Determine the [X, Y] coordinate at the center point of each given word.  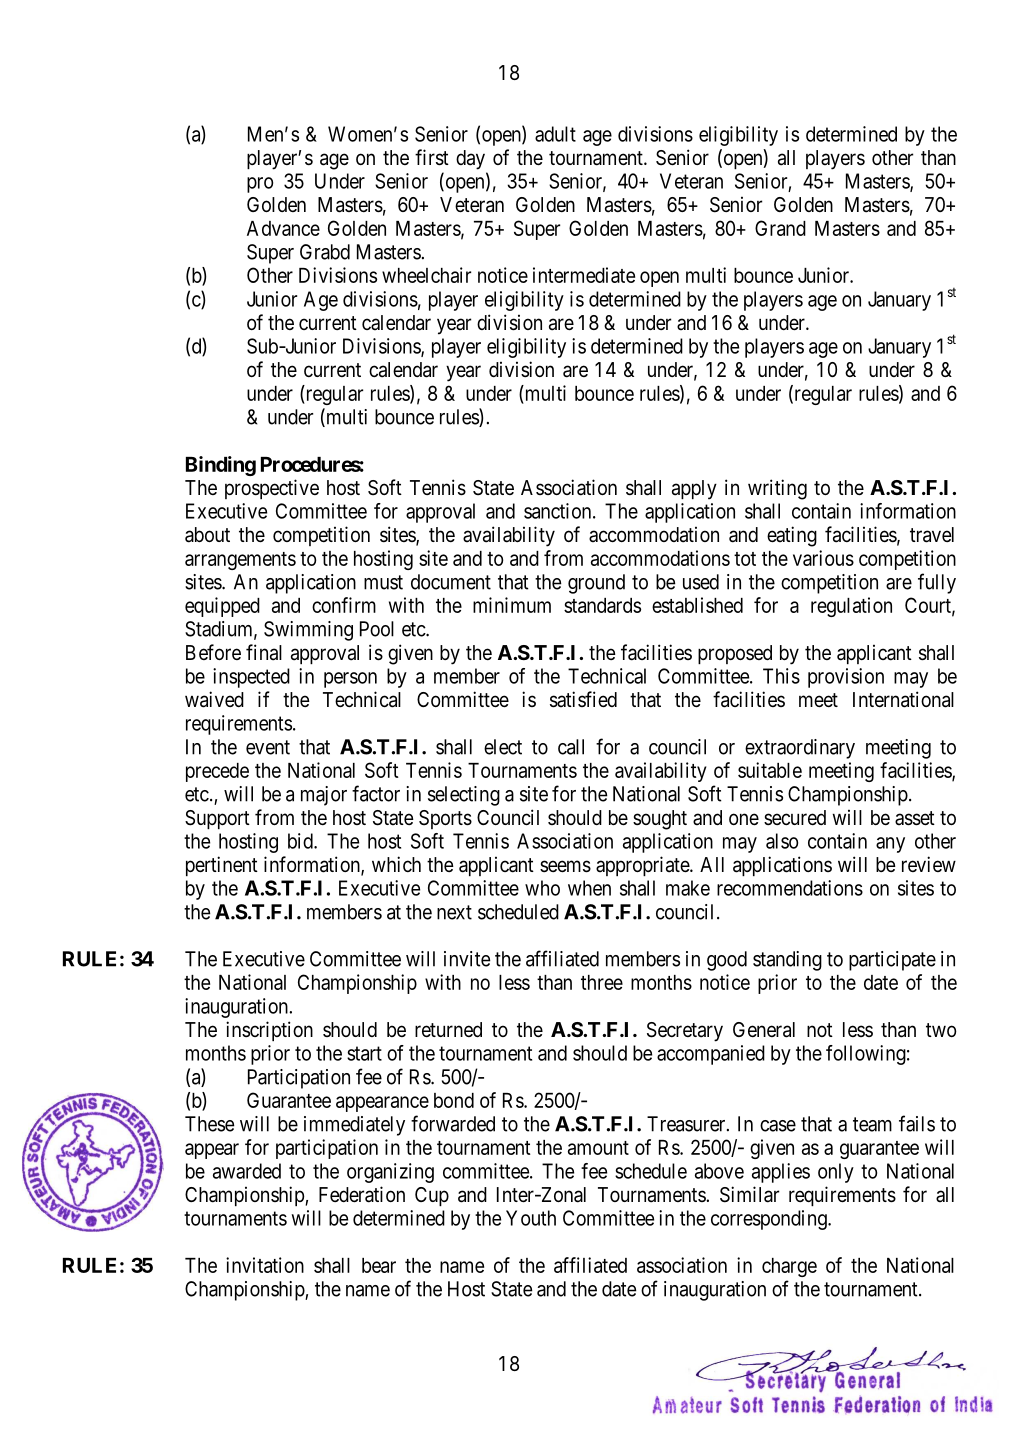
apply [694, 490]
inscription [269, 1031]
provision [846, 678]
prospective [272, 489]
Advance [283, 228]
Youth [531, 1218]
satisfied [583, 699]
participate [892, 961]
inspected [251, 678]
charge [789, 1267]
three [602, 982]
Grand [780, 228]
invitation [265, 1265]
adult [555, 134]
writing [777, 489]
